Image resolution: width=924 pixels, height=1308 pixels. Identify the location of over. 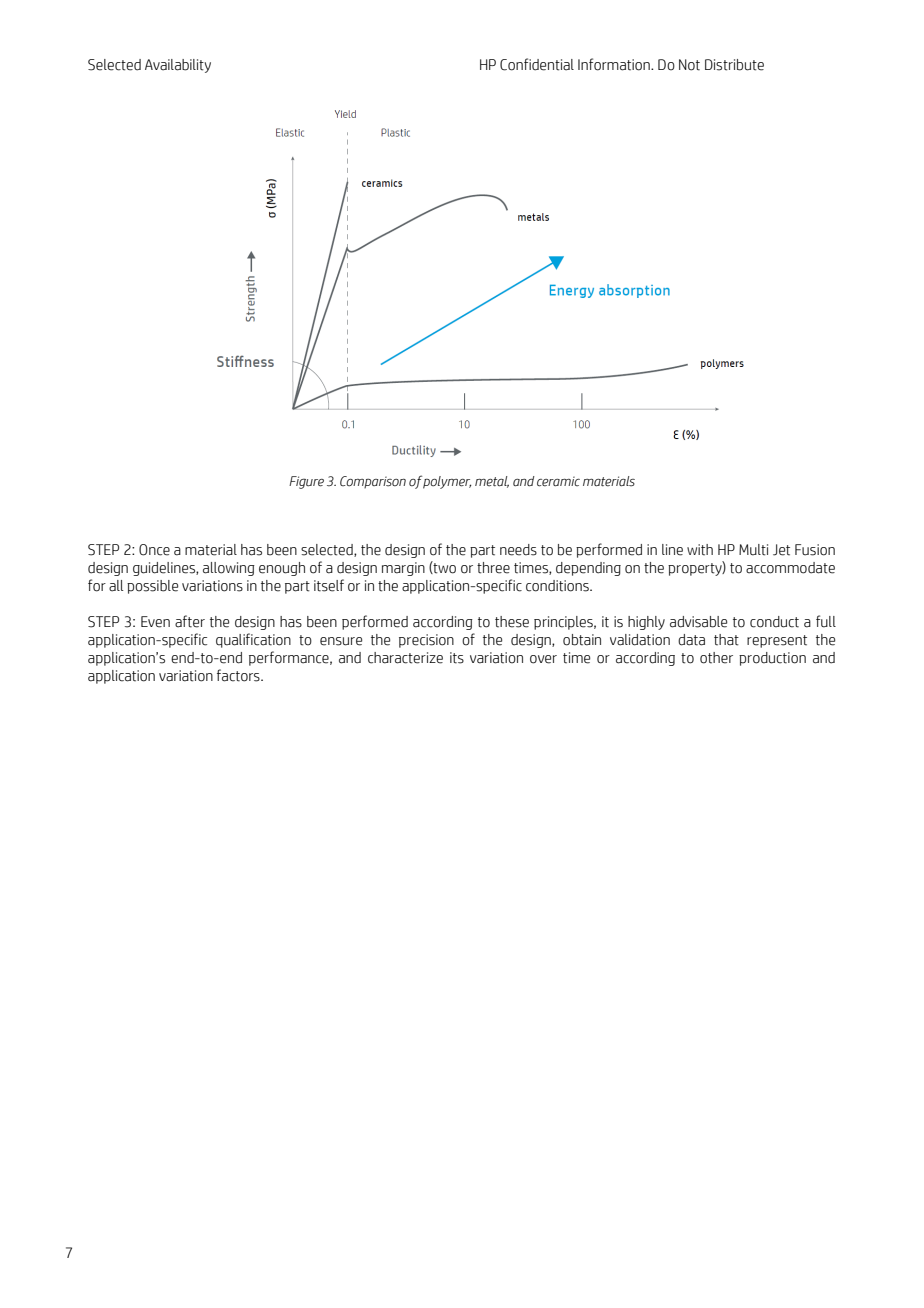
(543, 659).
